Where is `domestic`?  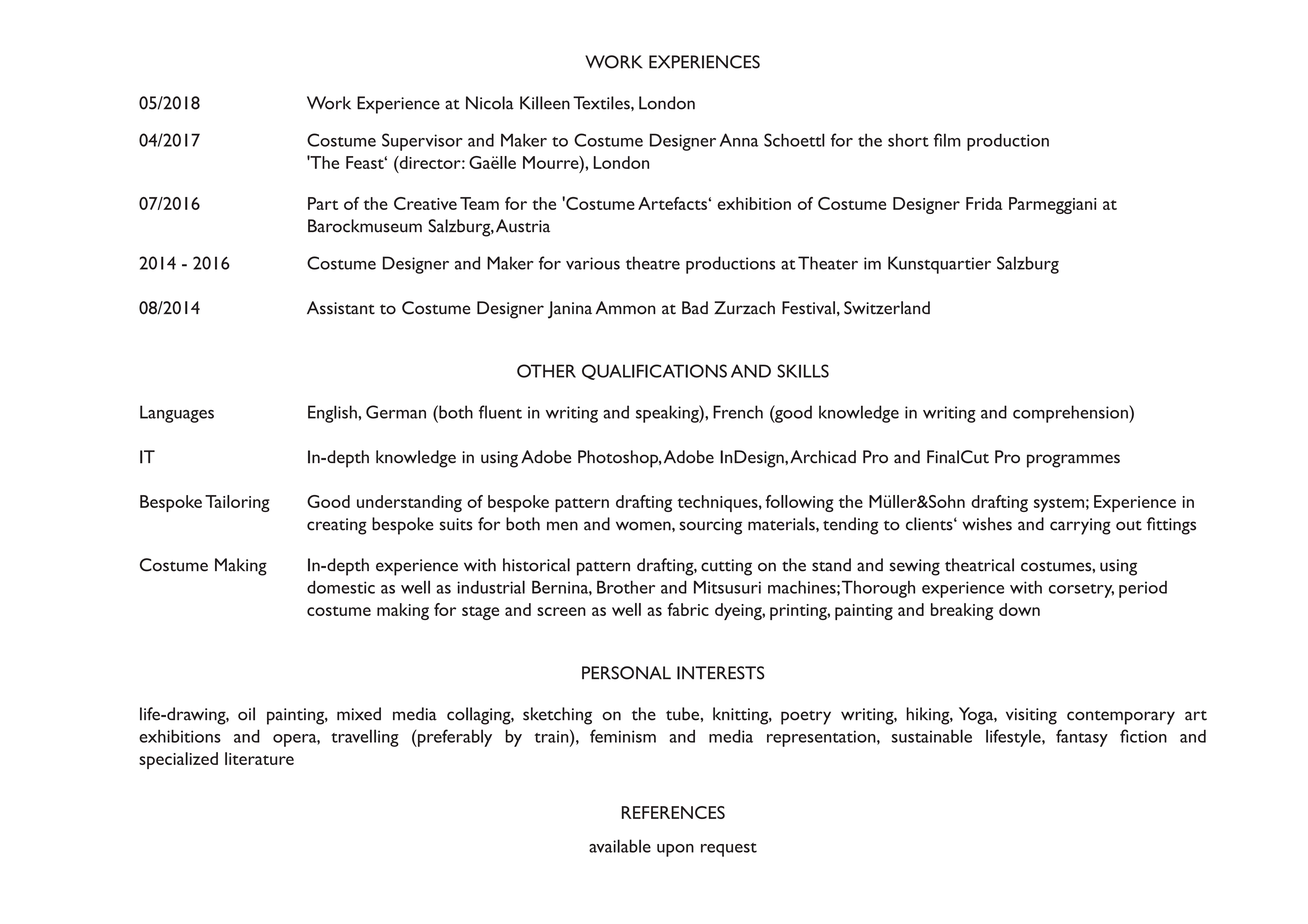
domestic is located at coordinates (341, 587).
